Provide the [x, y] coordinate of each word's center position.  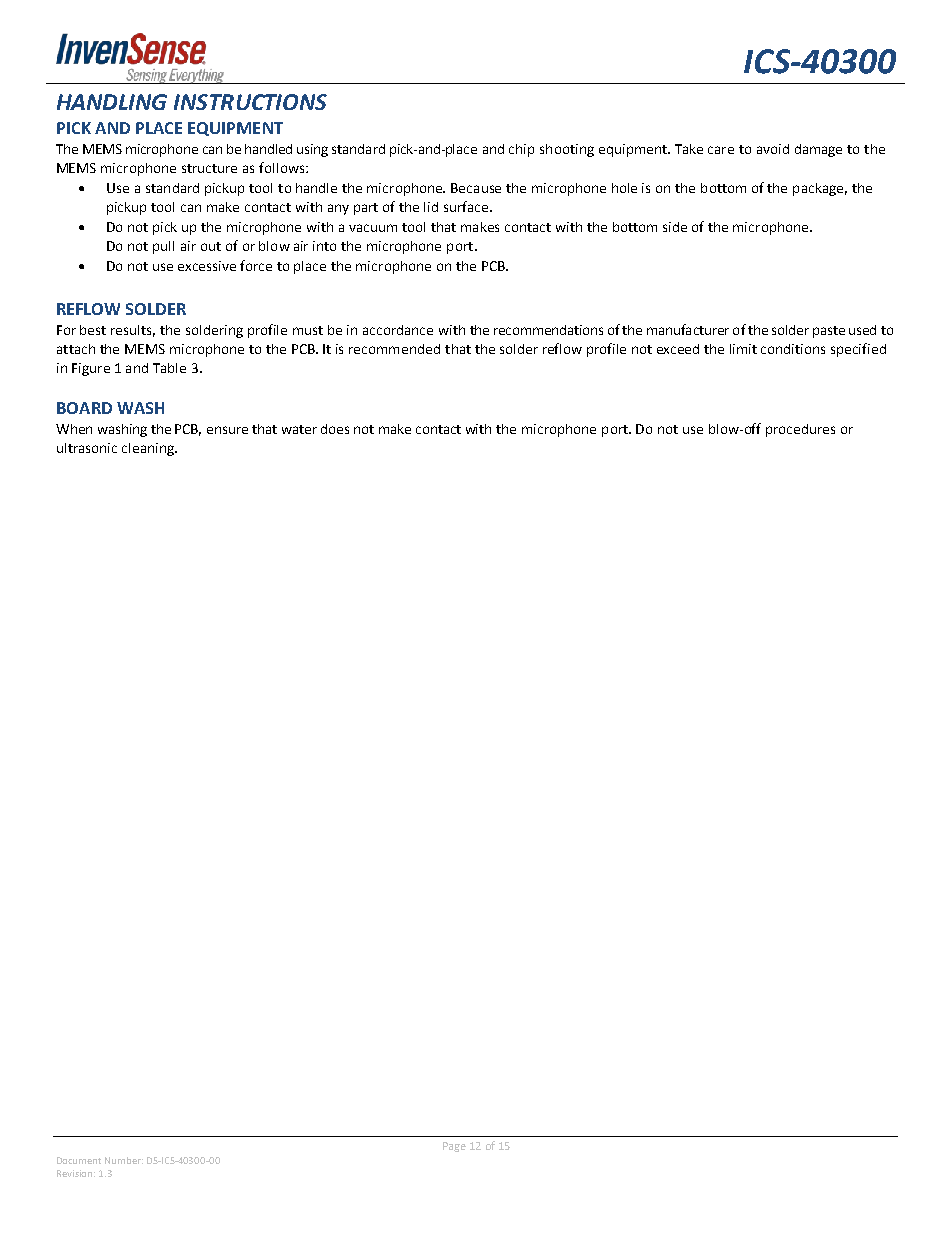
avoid [773, 149]
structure [209, 168]
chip [521, 150]
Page [454, 1147]
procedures [800, 430]
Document [79, 1160]
